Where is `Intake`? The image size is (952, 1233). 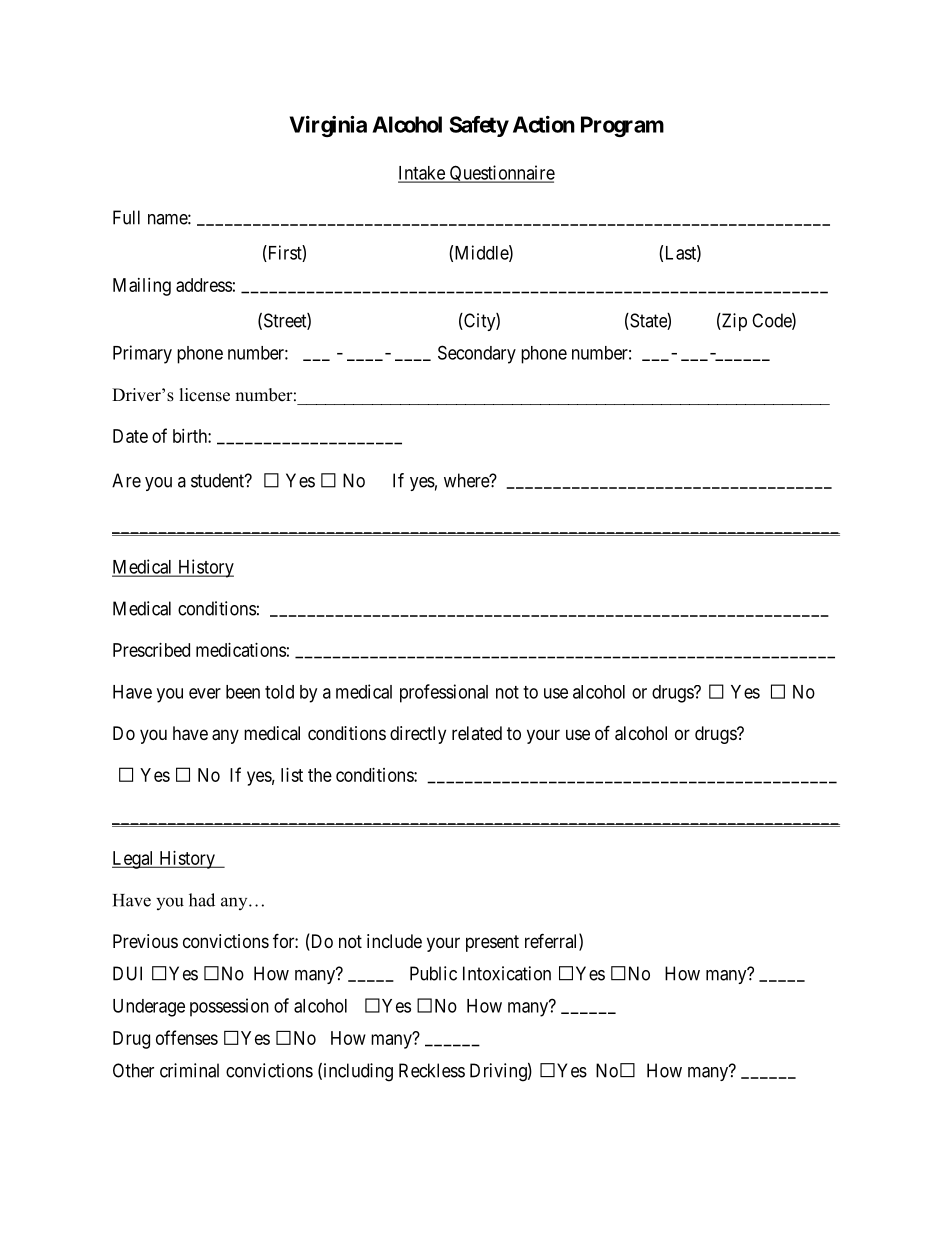
Intake is located at coordinates (422, 174).
